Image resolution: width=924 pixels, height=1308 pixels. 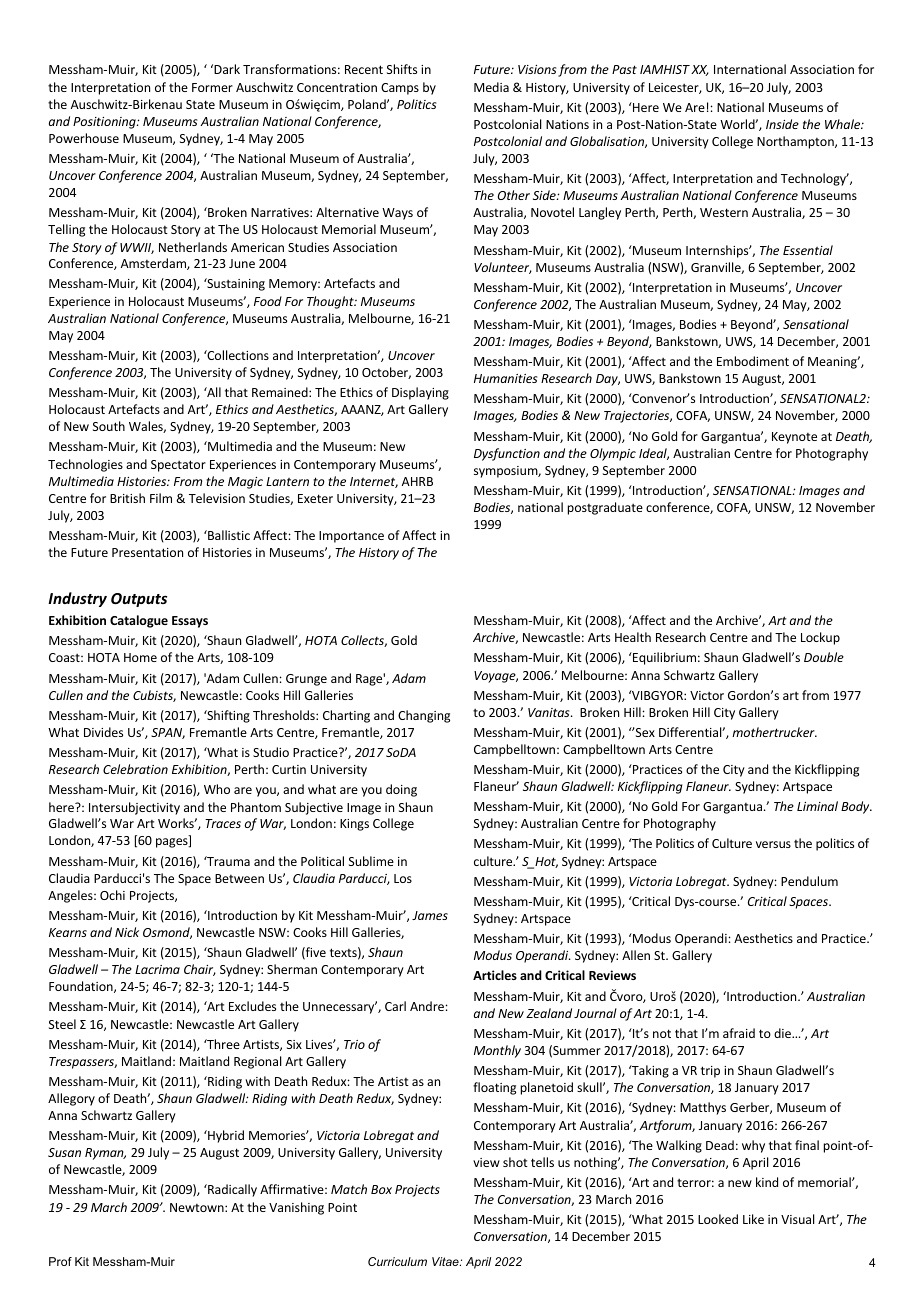 I want to click on Camps, so click(x=400, y=89).
